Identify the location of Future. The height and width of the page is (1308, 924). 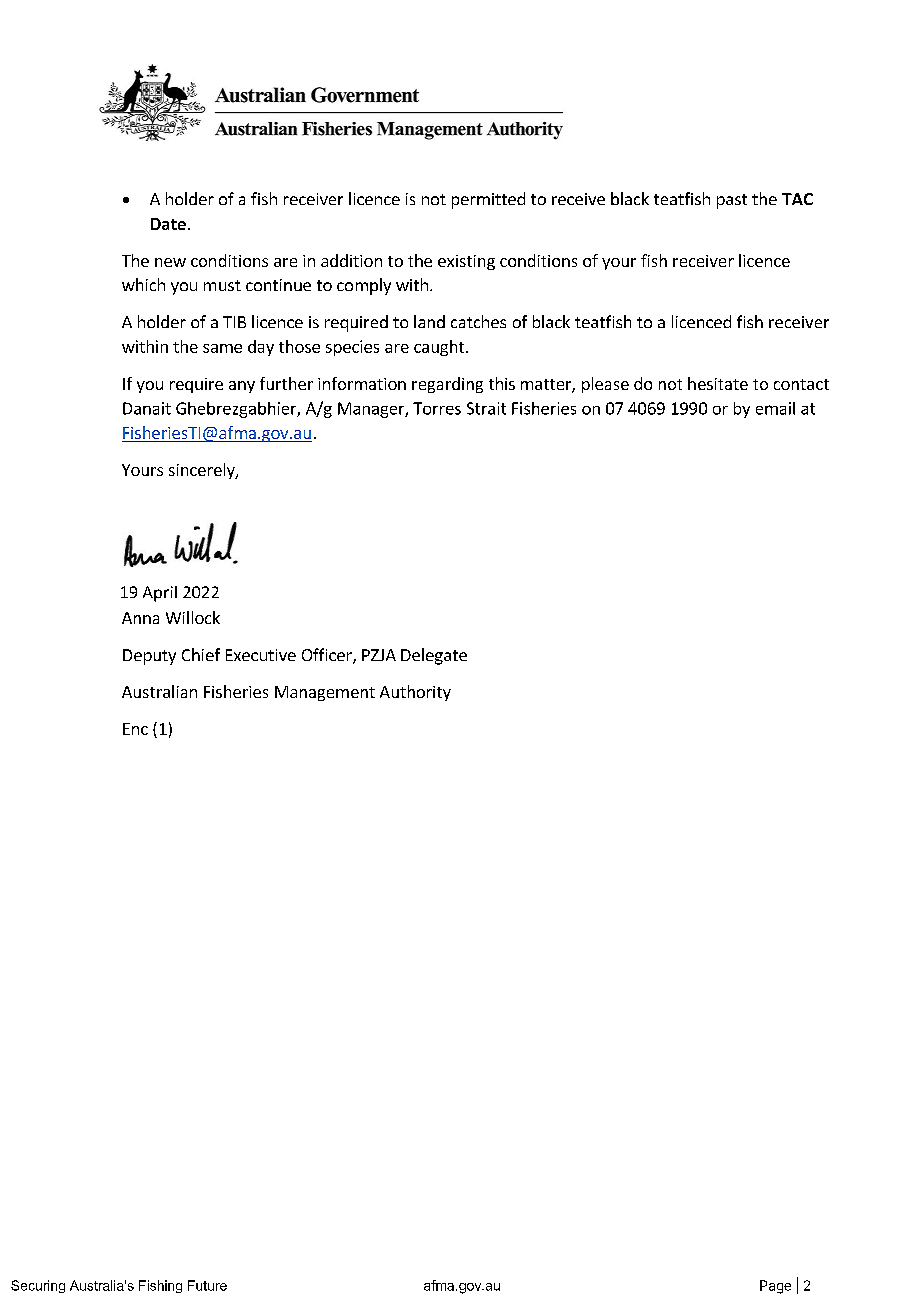
(207, 1285).
